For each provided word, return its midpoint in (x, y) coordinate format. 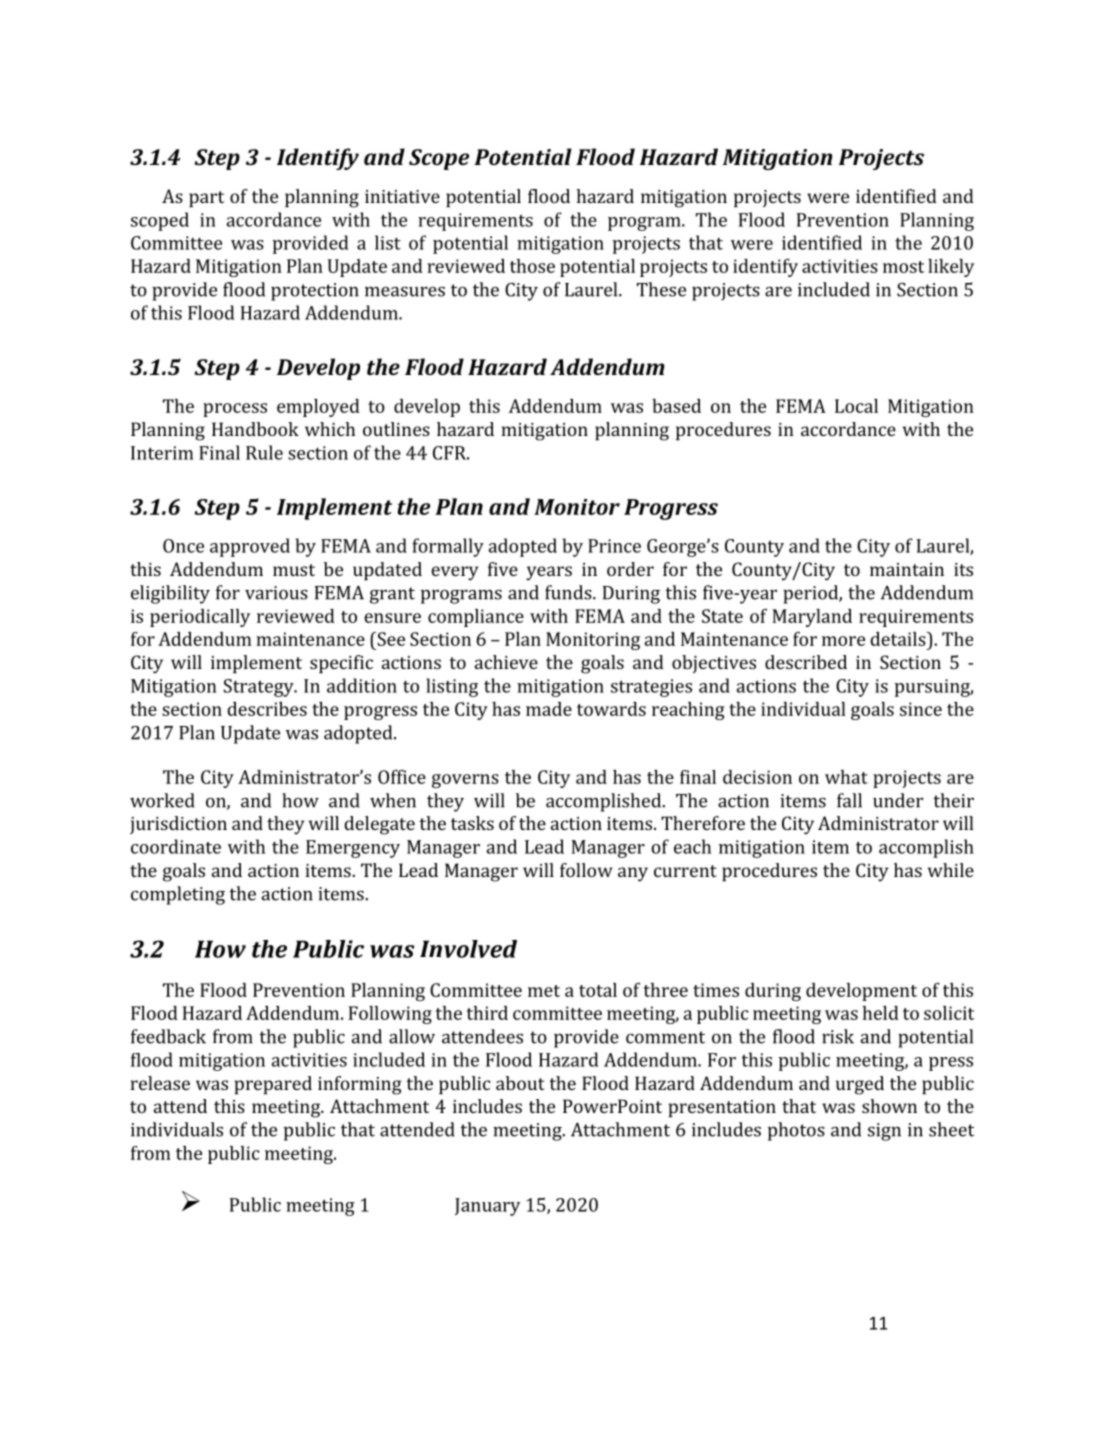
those (532, 266)
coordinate (176, 846)
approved (250, 547)
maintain (907, 569)
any (633, 874)
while (951, 870)
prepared (273, 1085)
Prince (614, 546)
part (206, 199)
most (903, 267)
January (487, 1207)
